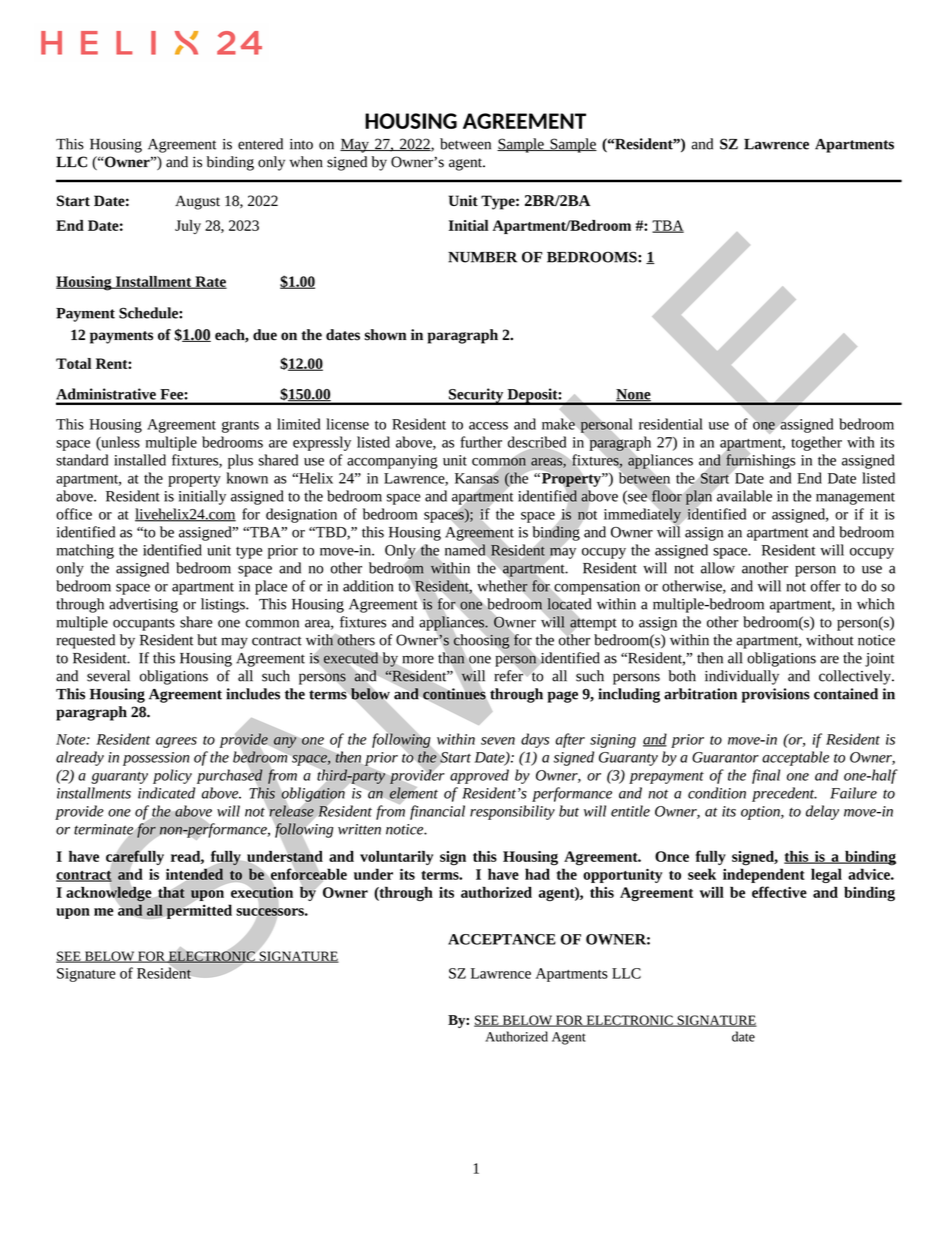 This page has width=952, height=1233. What do you see at coordinates (240, 427) in the page?
I see `grants` at bounding box center [240, 427].
